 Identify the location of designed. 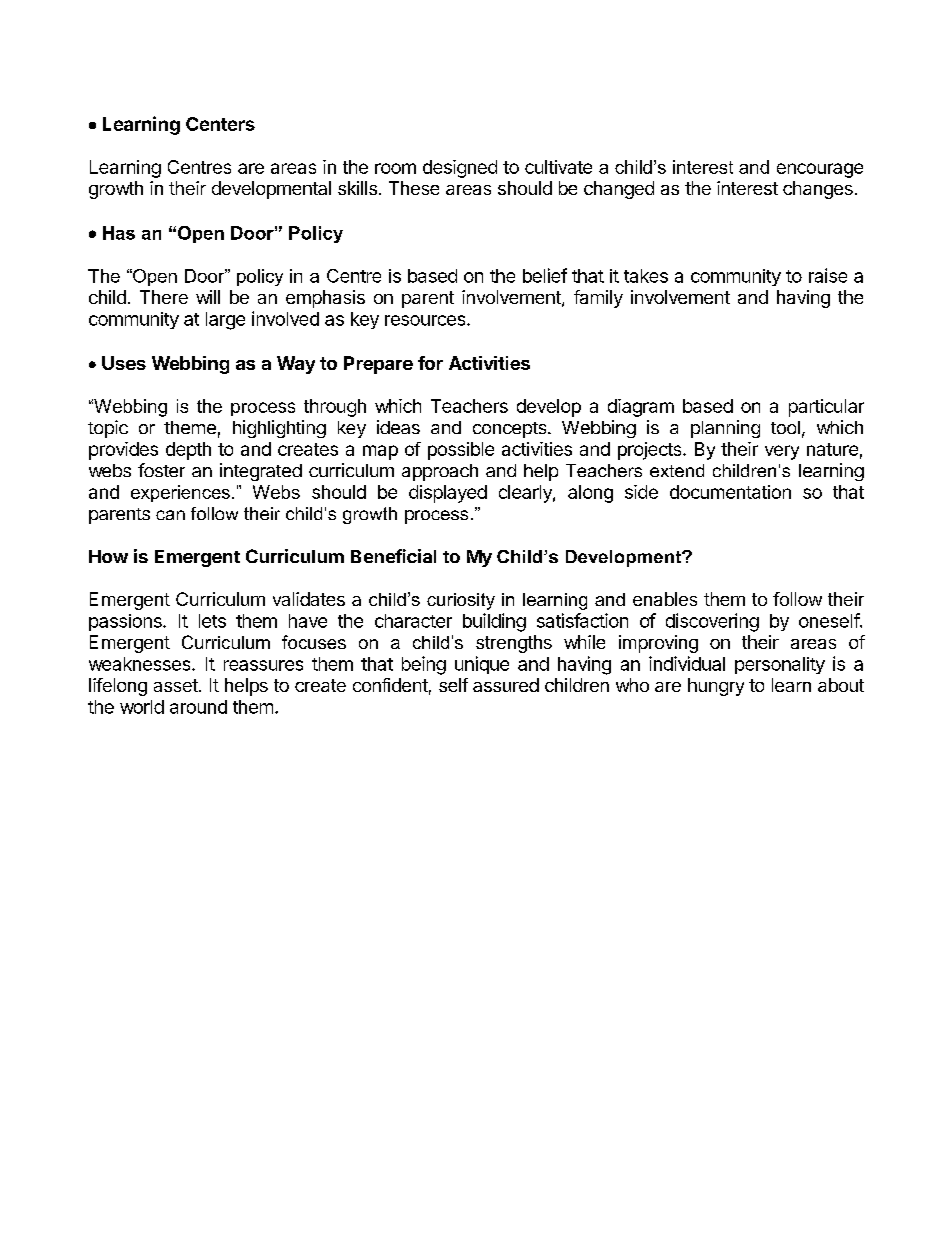
(460, 169).
